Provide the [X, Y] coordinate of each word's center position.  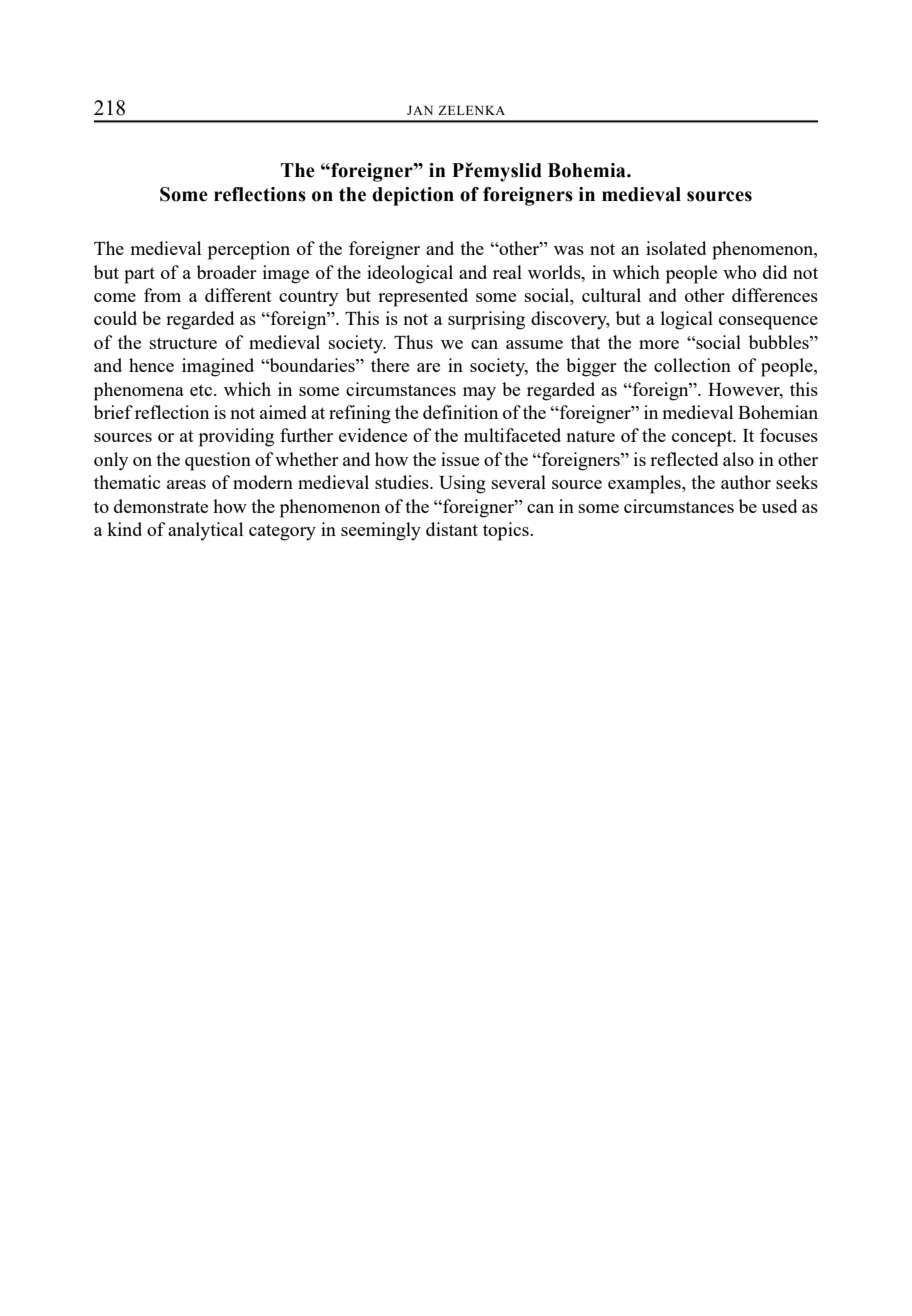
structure [183, 343]
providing [236, 437]
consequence [768, 323]
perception [249, 250]
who [739, 272]
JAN [420, 110]
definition [460, 412]
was [569, 250]
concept [703, 438]
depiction [413, 196]
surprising [486, 320]
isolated [676, 248]
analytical [205, 531]
